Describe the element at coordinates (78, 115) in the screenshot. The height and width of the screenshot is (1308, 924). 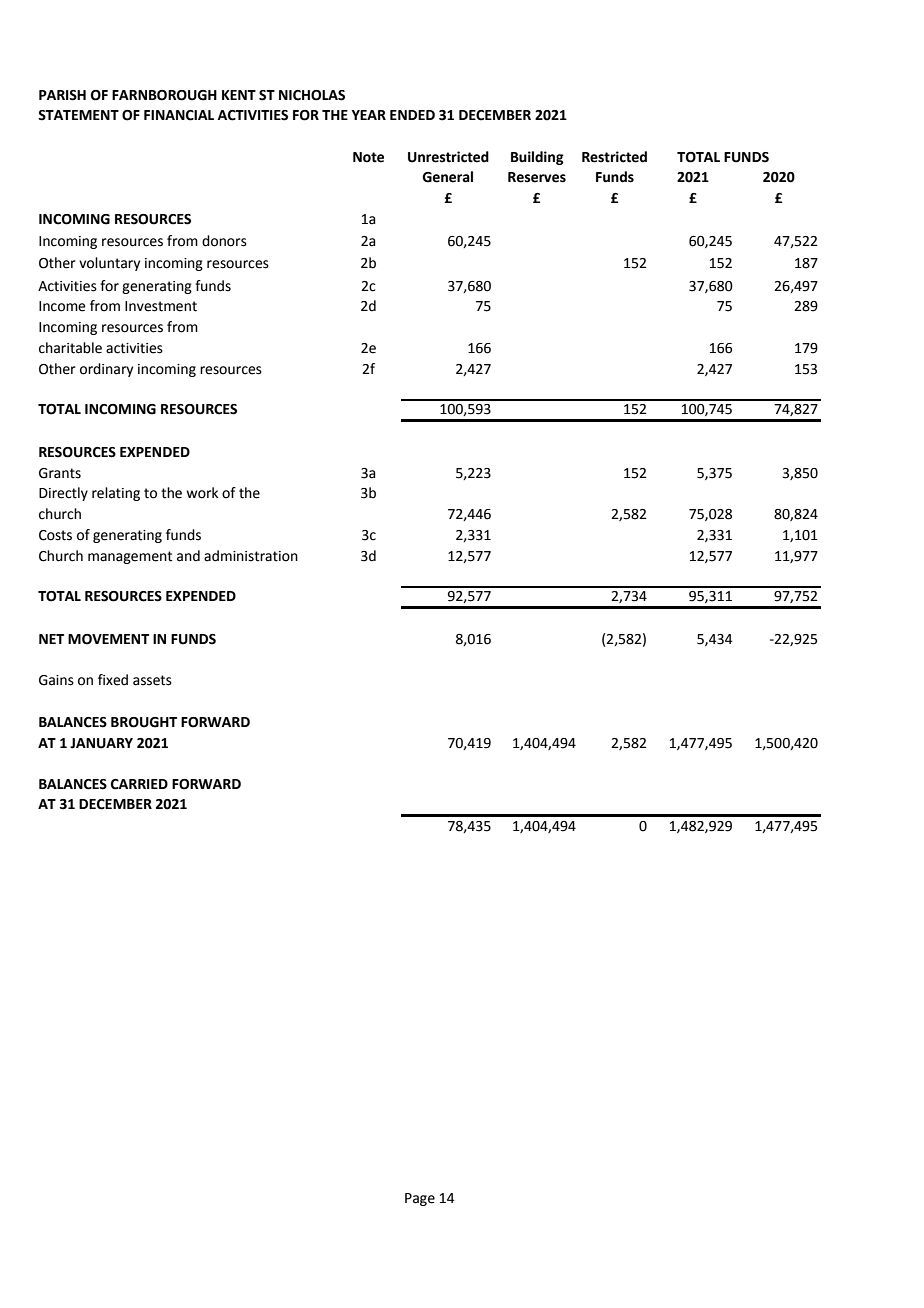
I see `STATEMENT` at that location.
